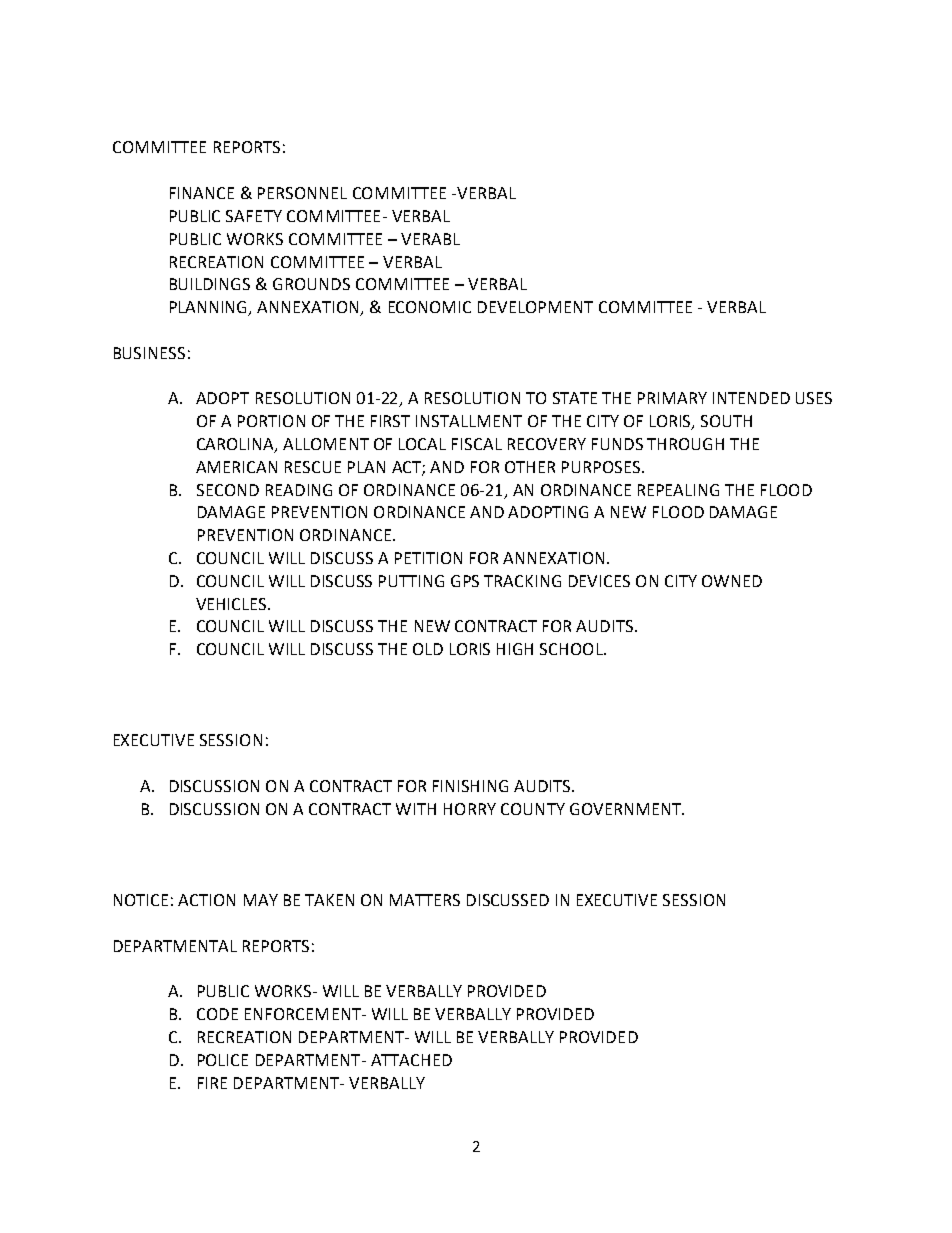 This document has width=952, height=1233. I want to click on SECOND, so click(228, 490).
